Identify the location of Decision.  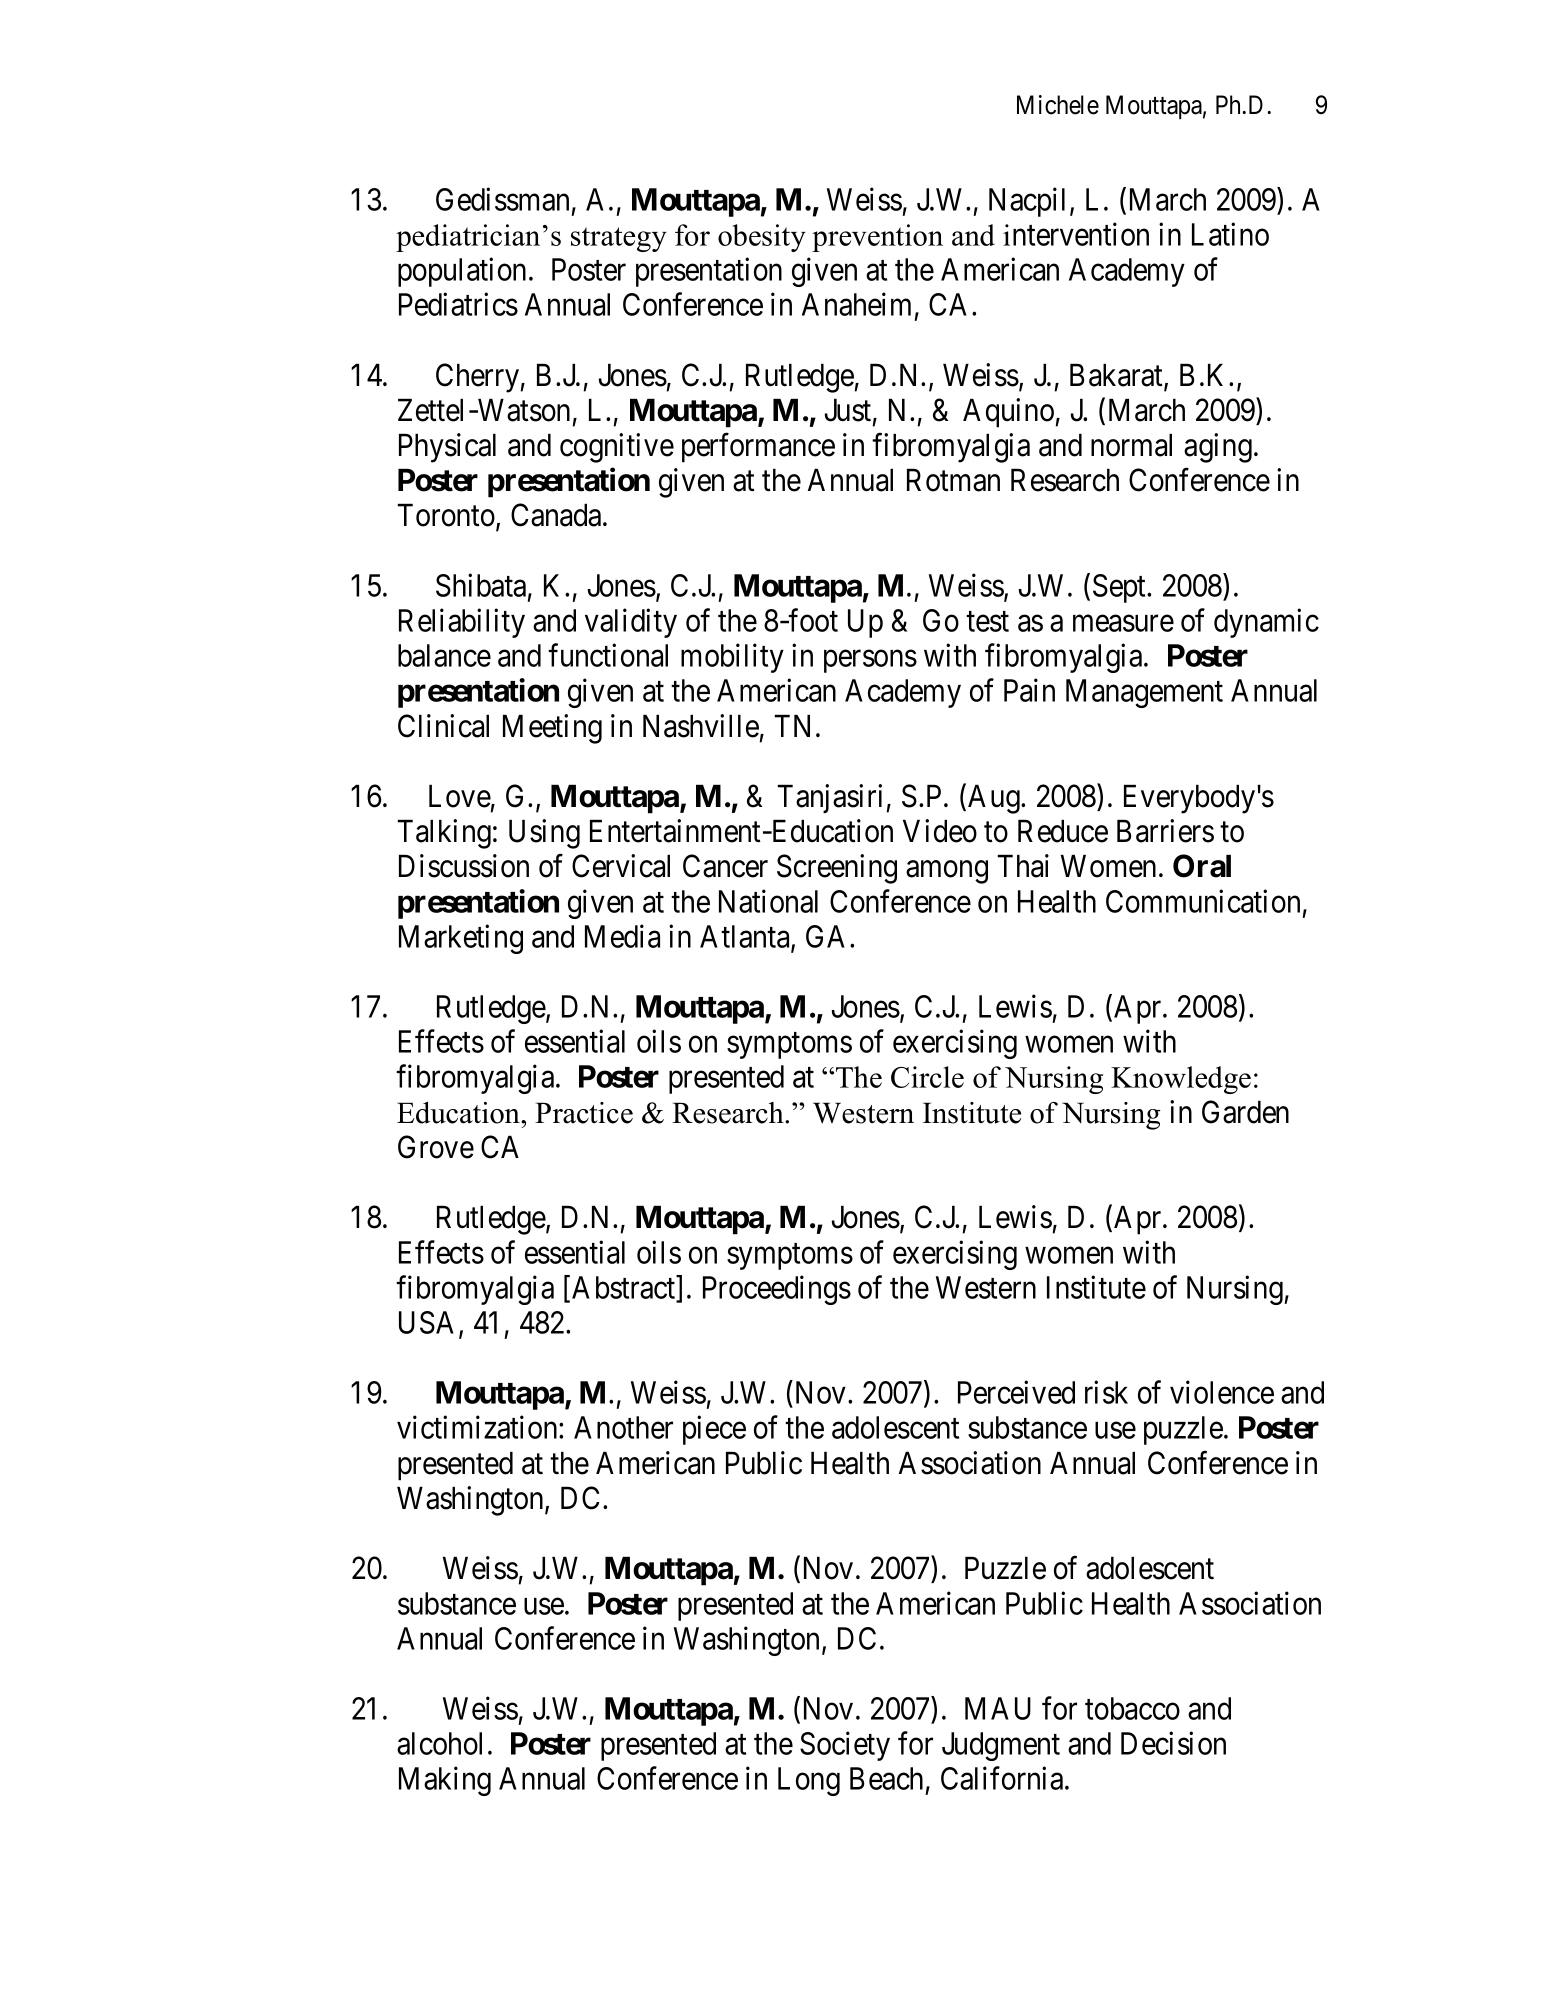
(1173, 1743).
